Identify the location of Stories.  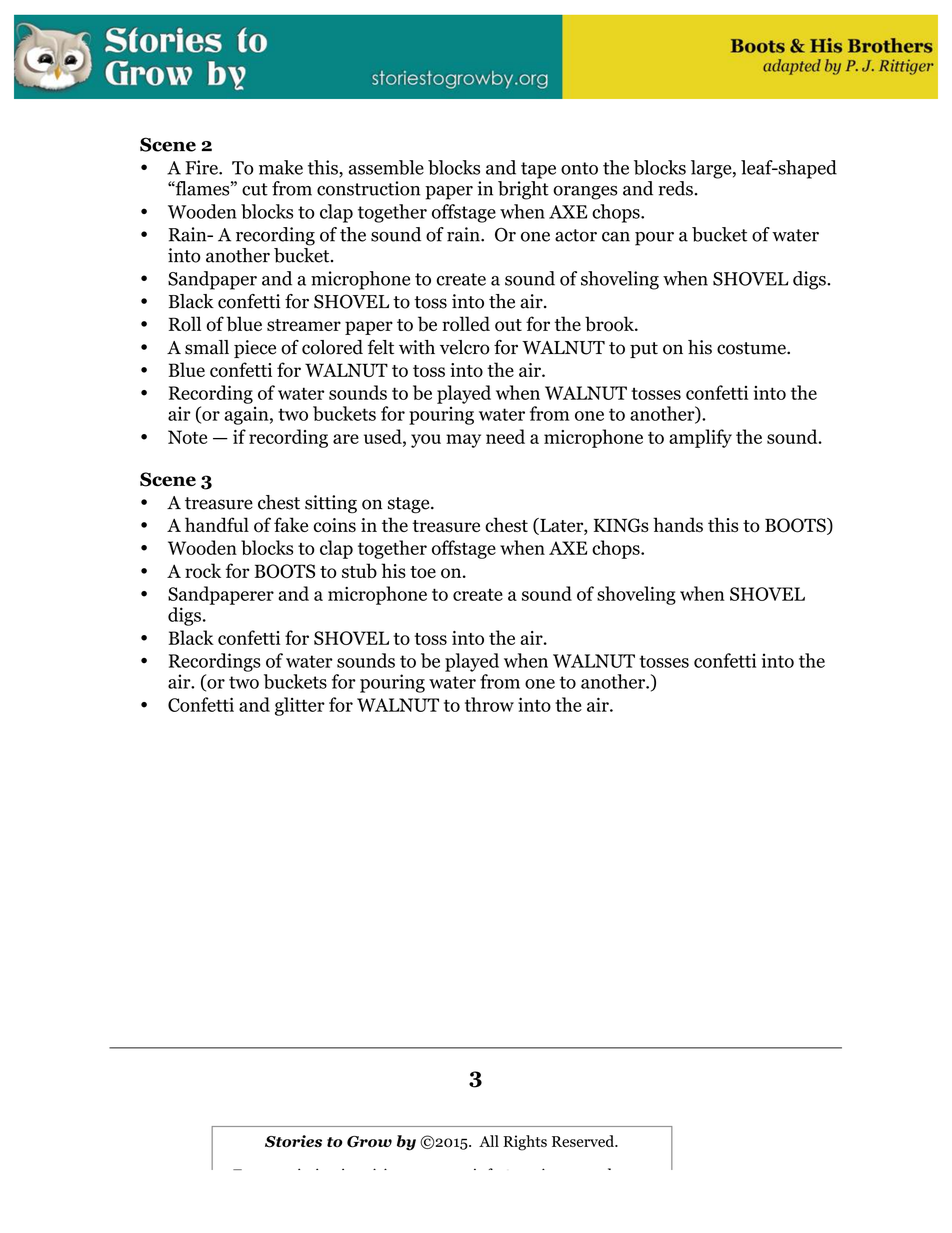
(293, 1141).
